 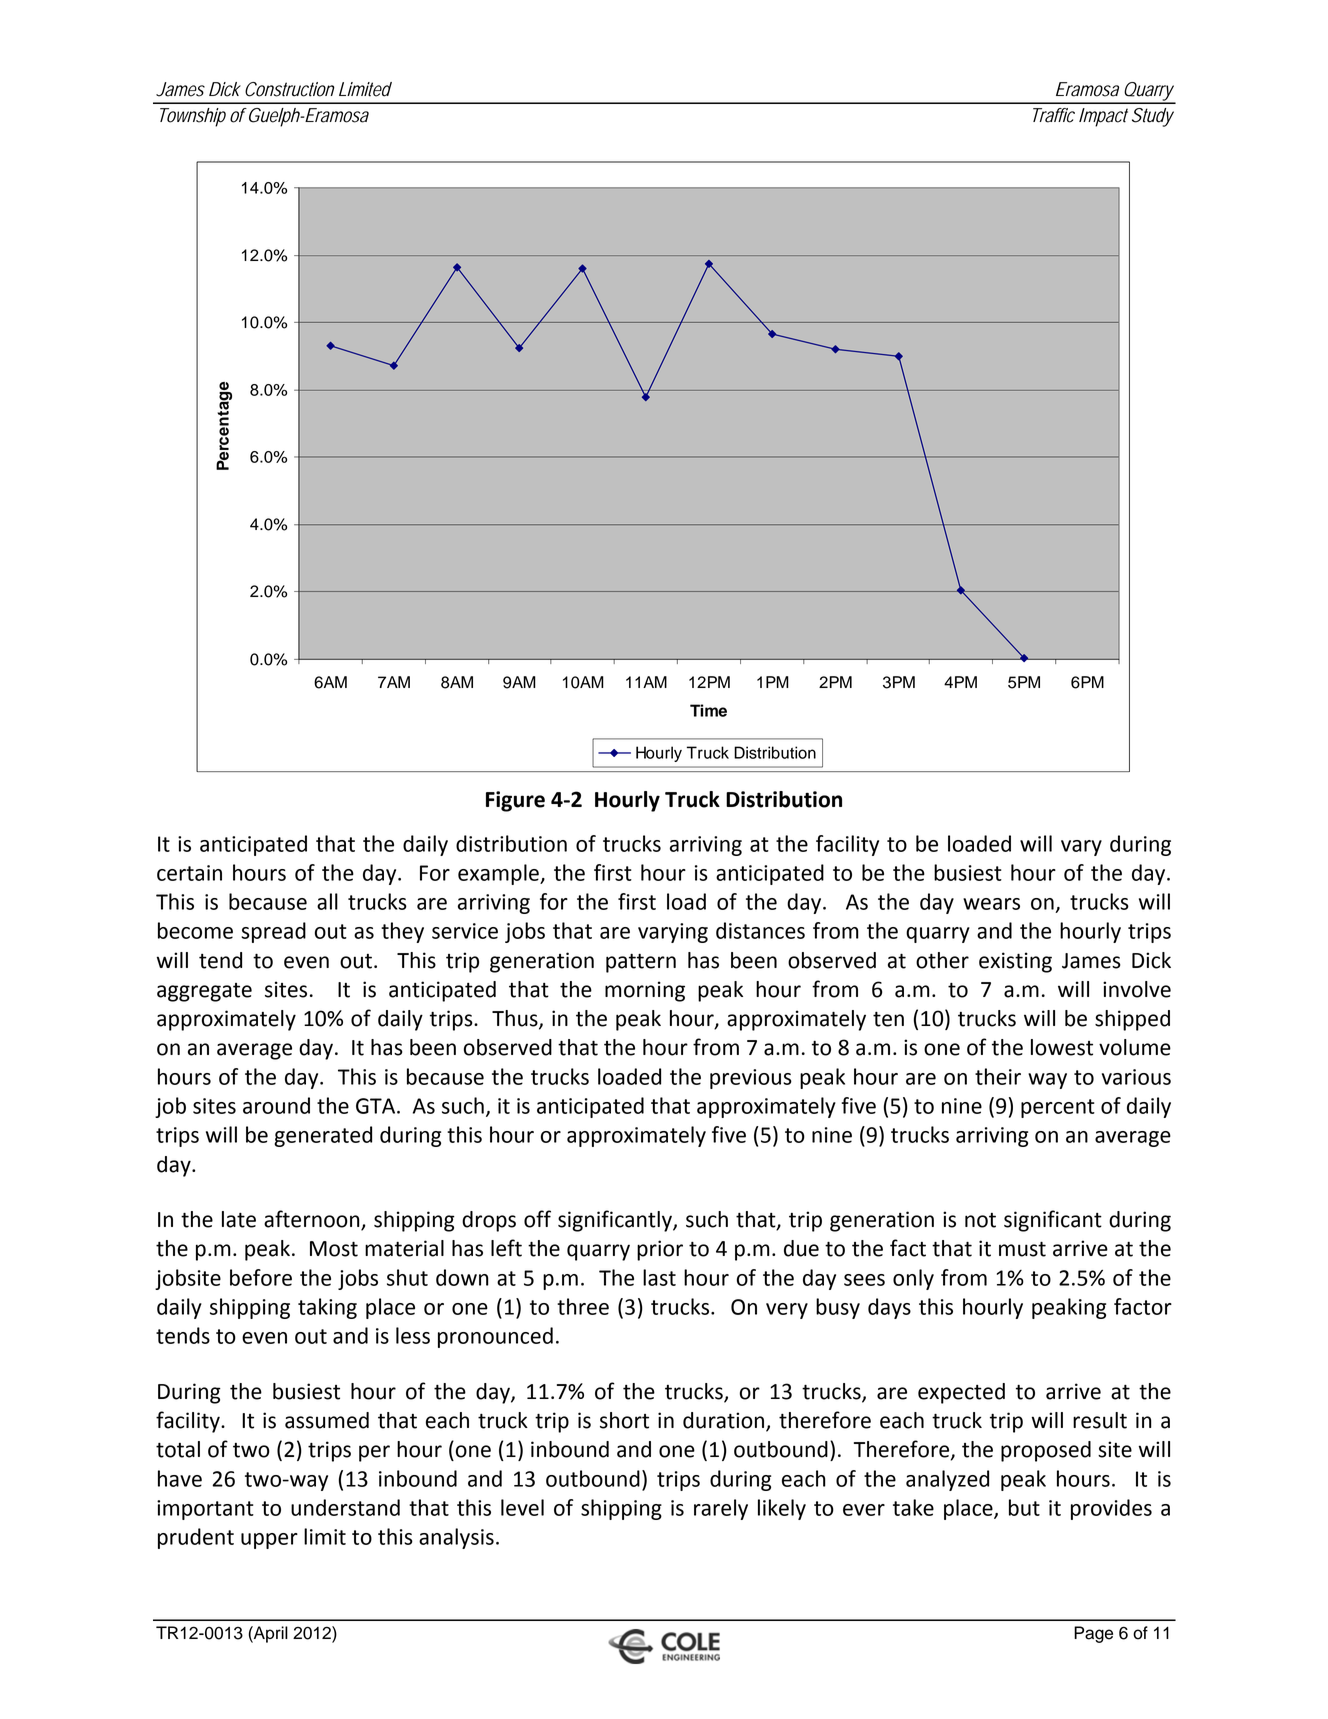 I want to click on wears, so click(x=991, y=904).
